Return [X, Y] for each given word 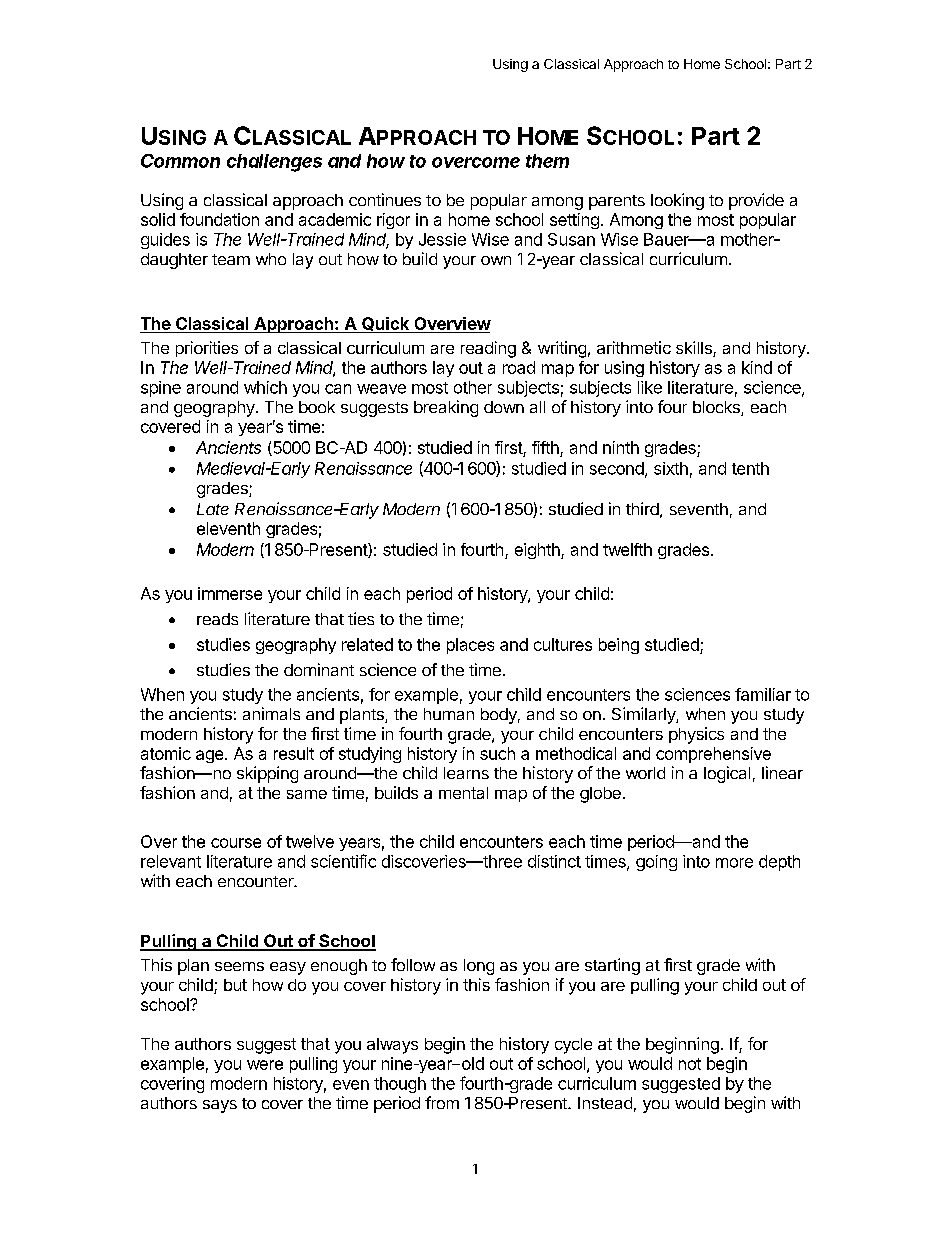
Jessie [442, 239]
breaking [446, 408]
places [470, 646]
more [734, 863]
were [265, 1065]
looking [677, 201]
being [619, 646]
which [265, 387]
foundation [219, 219]
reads [217, 619]
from [442, 1102]
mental [463, 793]
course [236, 843]
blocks [717, 408]
